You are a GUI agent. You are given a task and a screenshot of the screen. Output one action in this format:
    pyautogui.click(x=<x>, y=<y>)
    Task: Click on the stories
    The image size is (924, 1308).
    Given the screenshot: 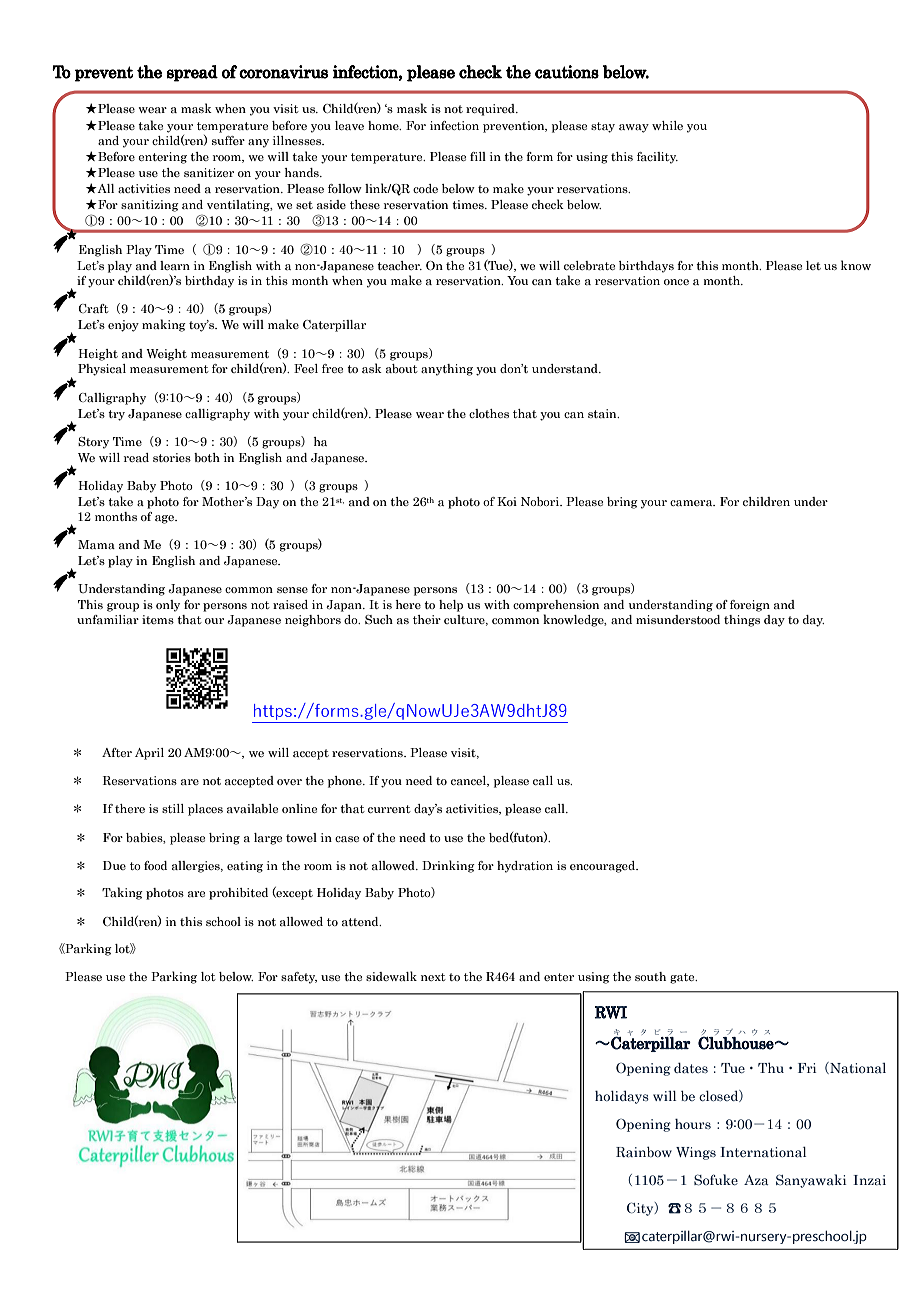 What is the action you would take?
    pyautogui.click(x=172, y=457)
